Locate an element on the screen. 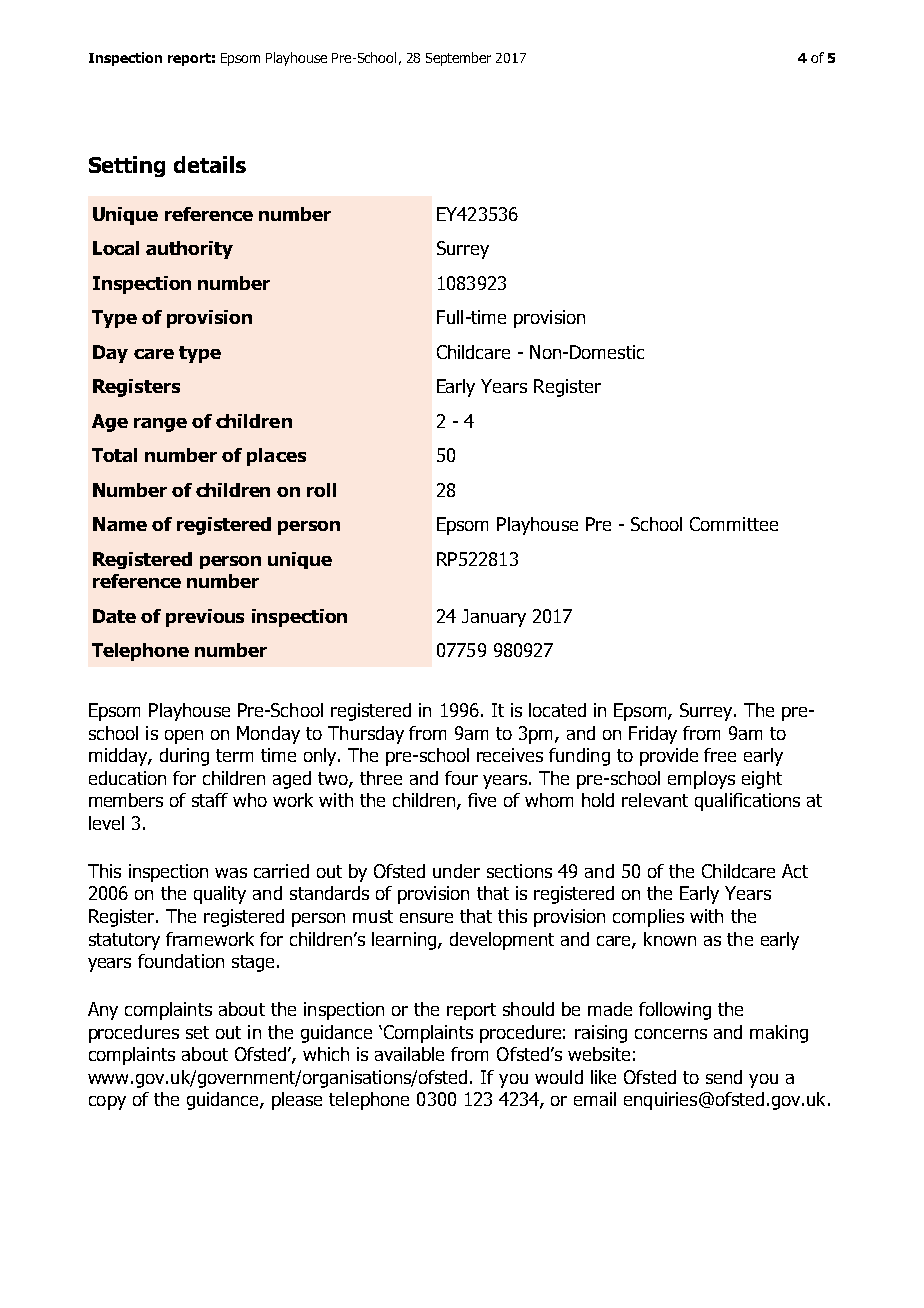 The width and height of the screenshot is (924, 1308). September is located at coordinates (458, 59).
